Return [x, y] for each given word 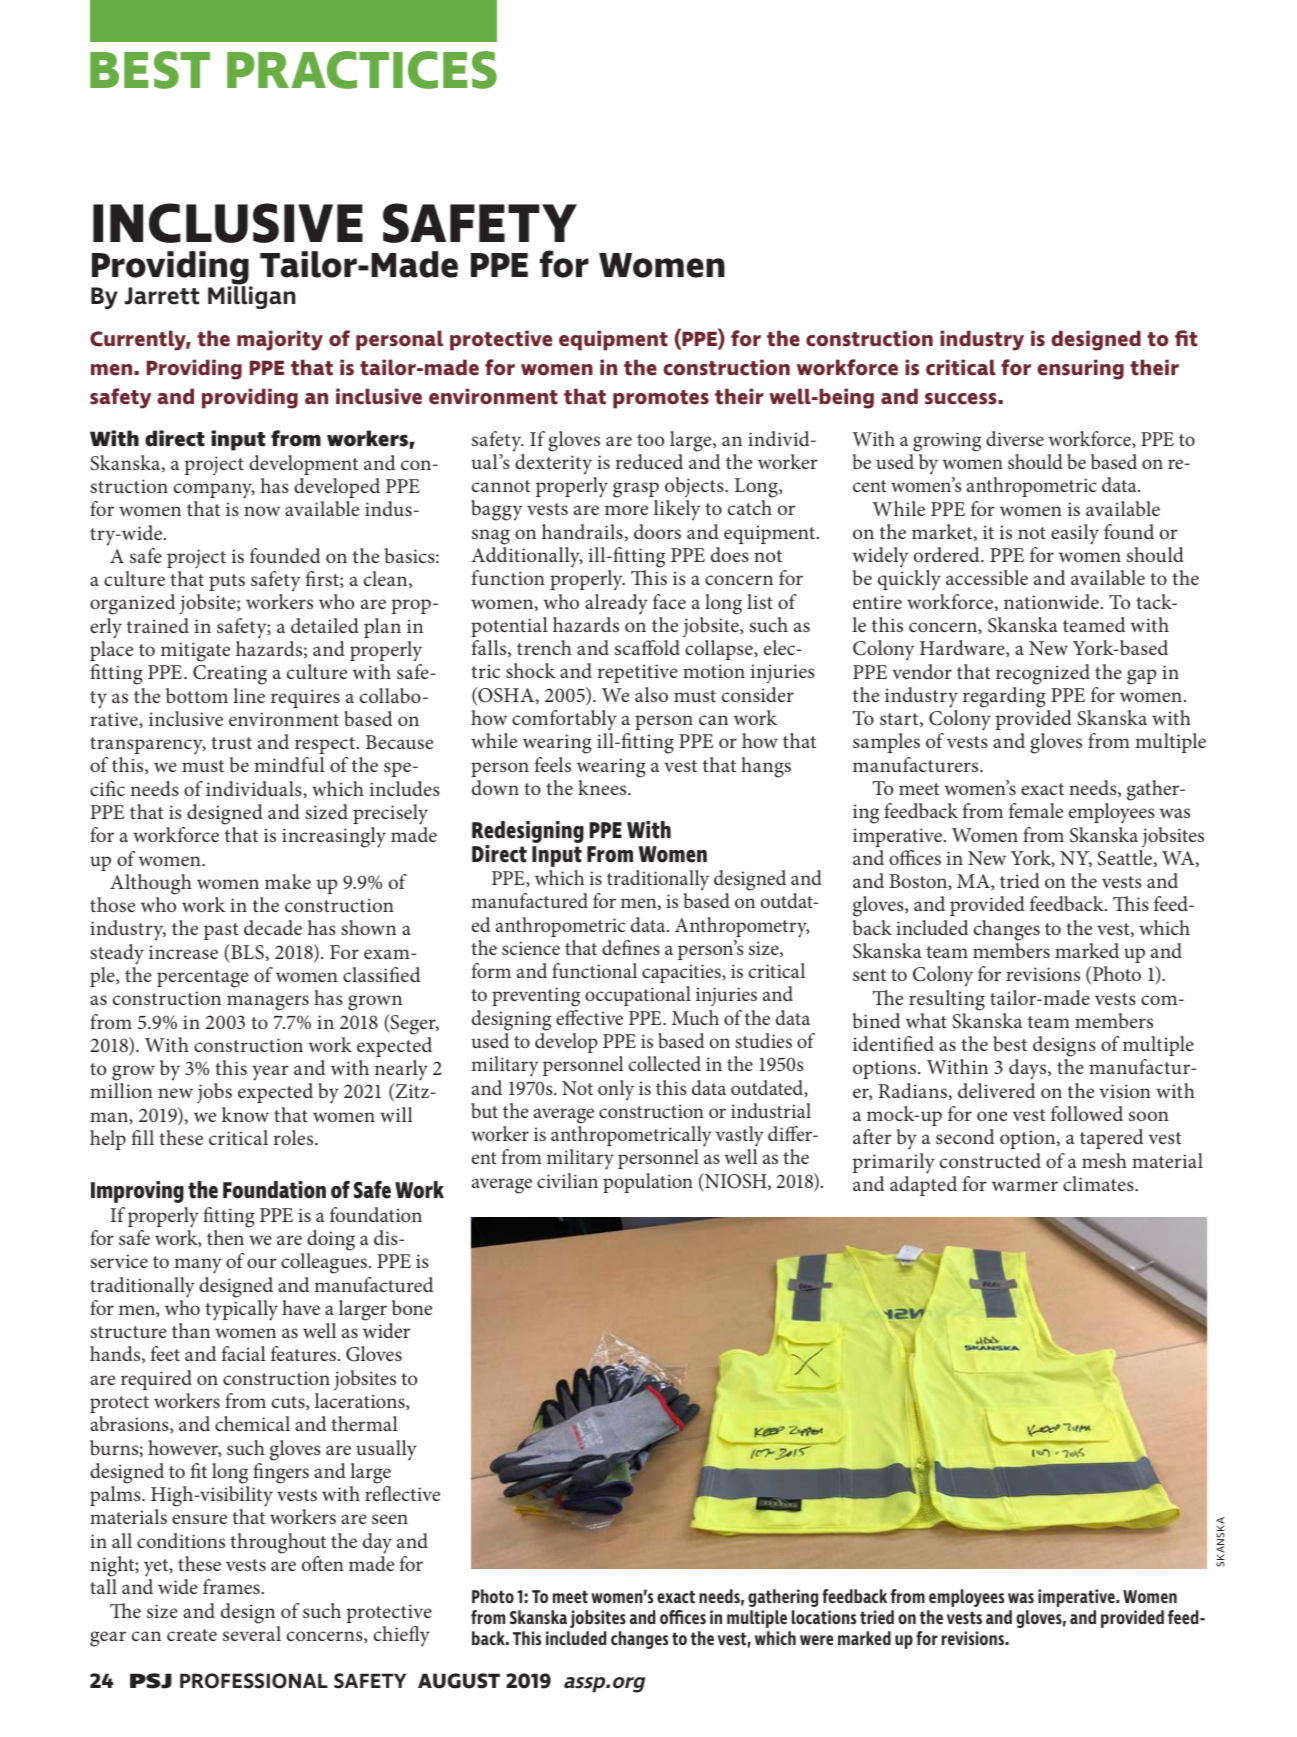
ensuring [1080, 369]
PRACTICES [362, 70]
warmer [1025, 1186]
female [1036, 810]
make [288, 881]
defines [631, 947]
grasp [636, 491]
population [648, 1183]
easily [1075, 534]
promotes [661, 399]
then [225, 1237]
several [252, 1633]
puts [227, 582]
